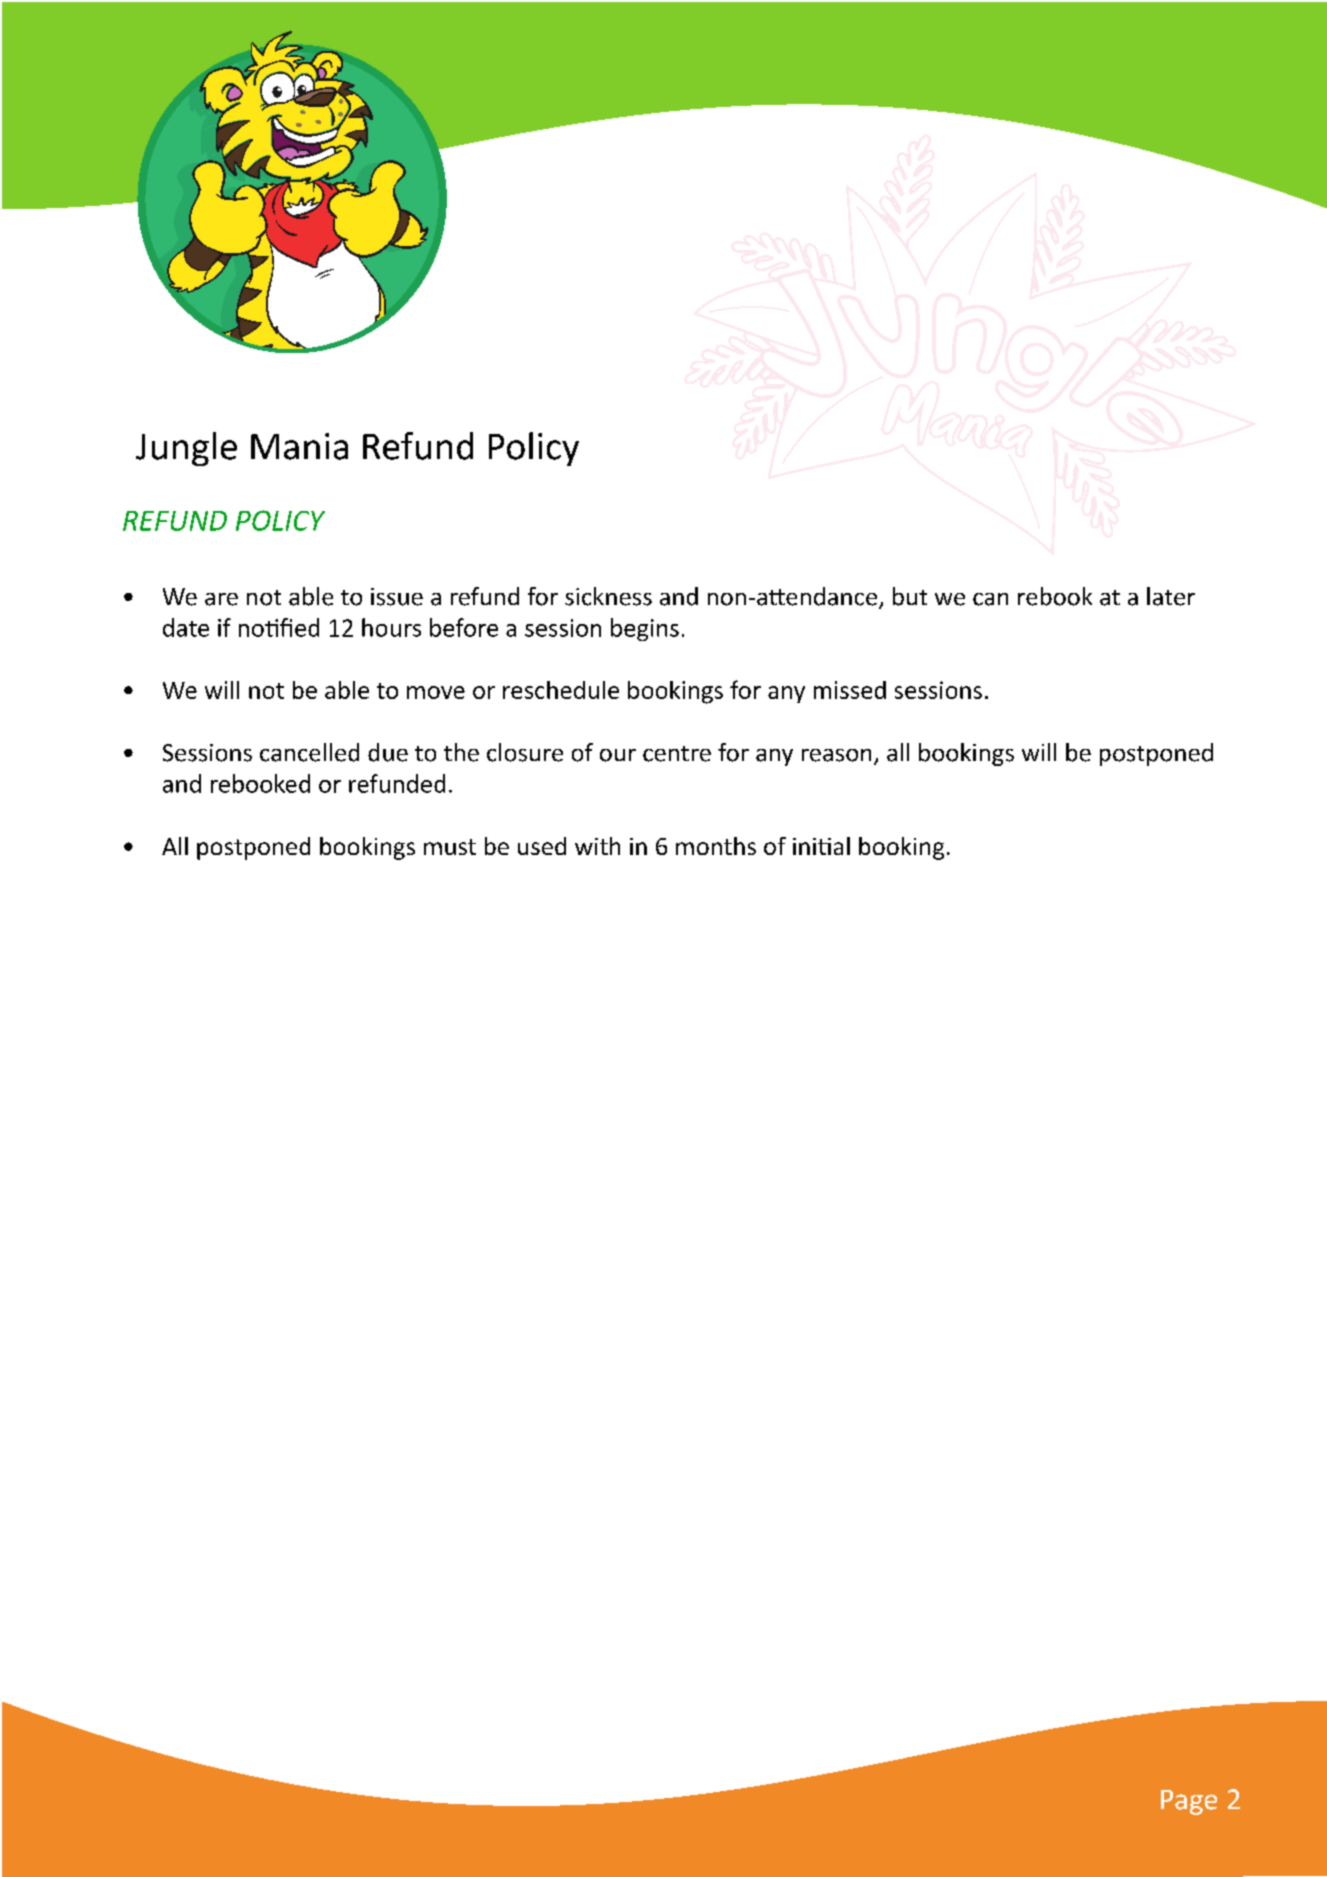 The height and width of the image is (1877, 1327). Describe the element at coordinates (1171, 596) in the image. I see `later` at that location.
